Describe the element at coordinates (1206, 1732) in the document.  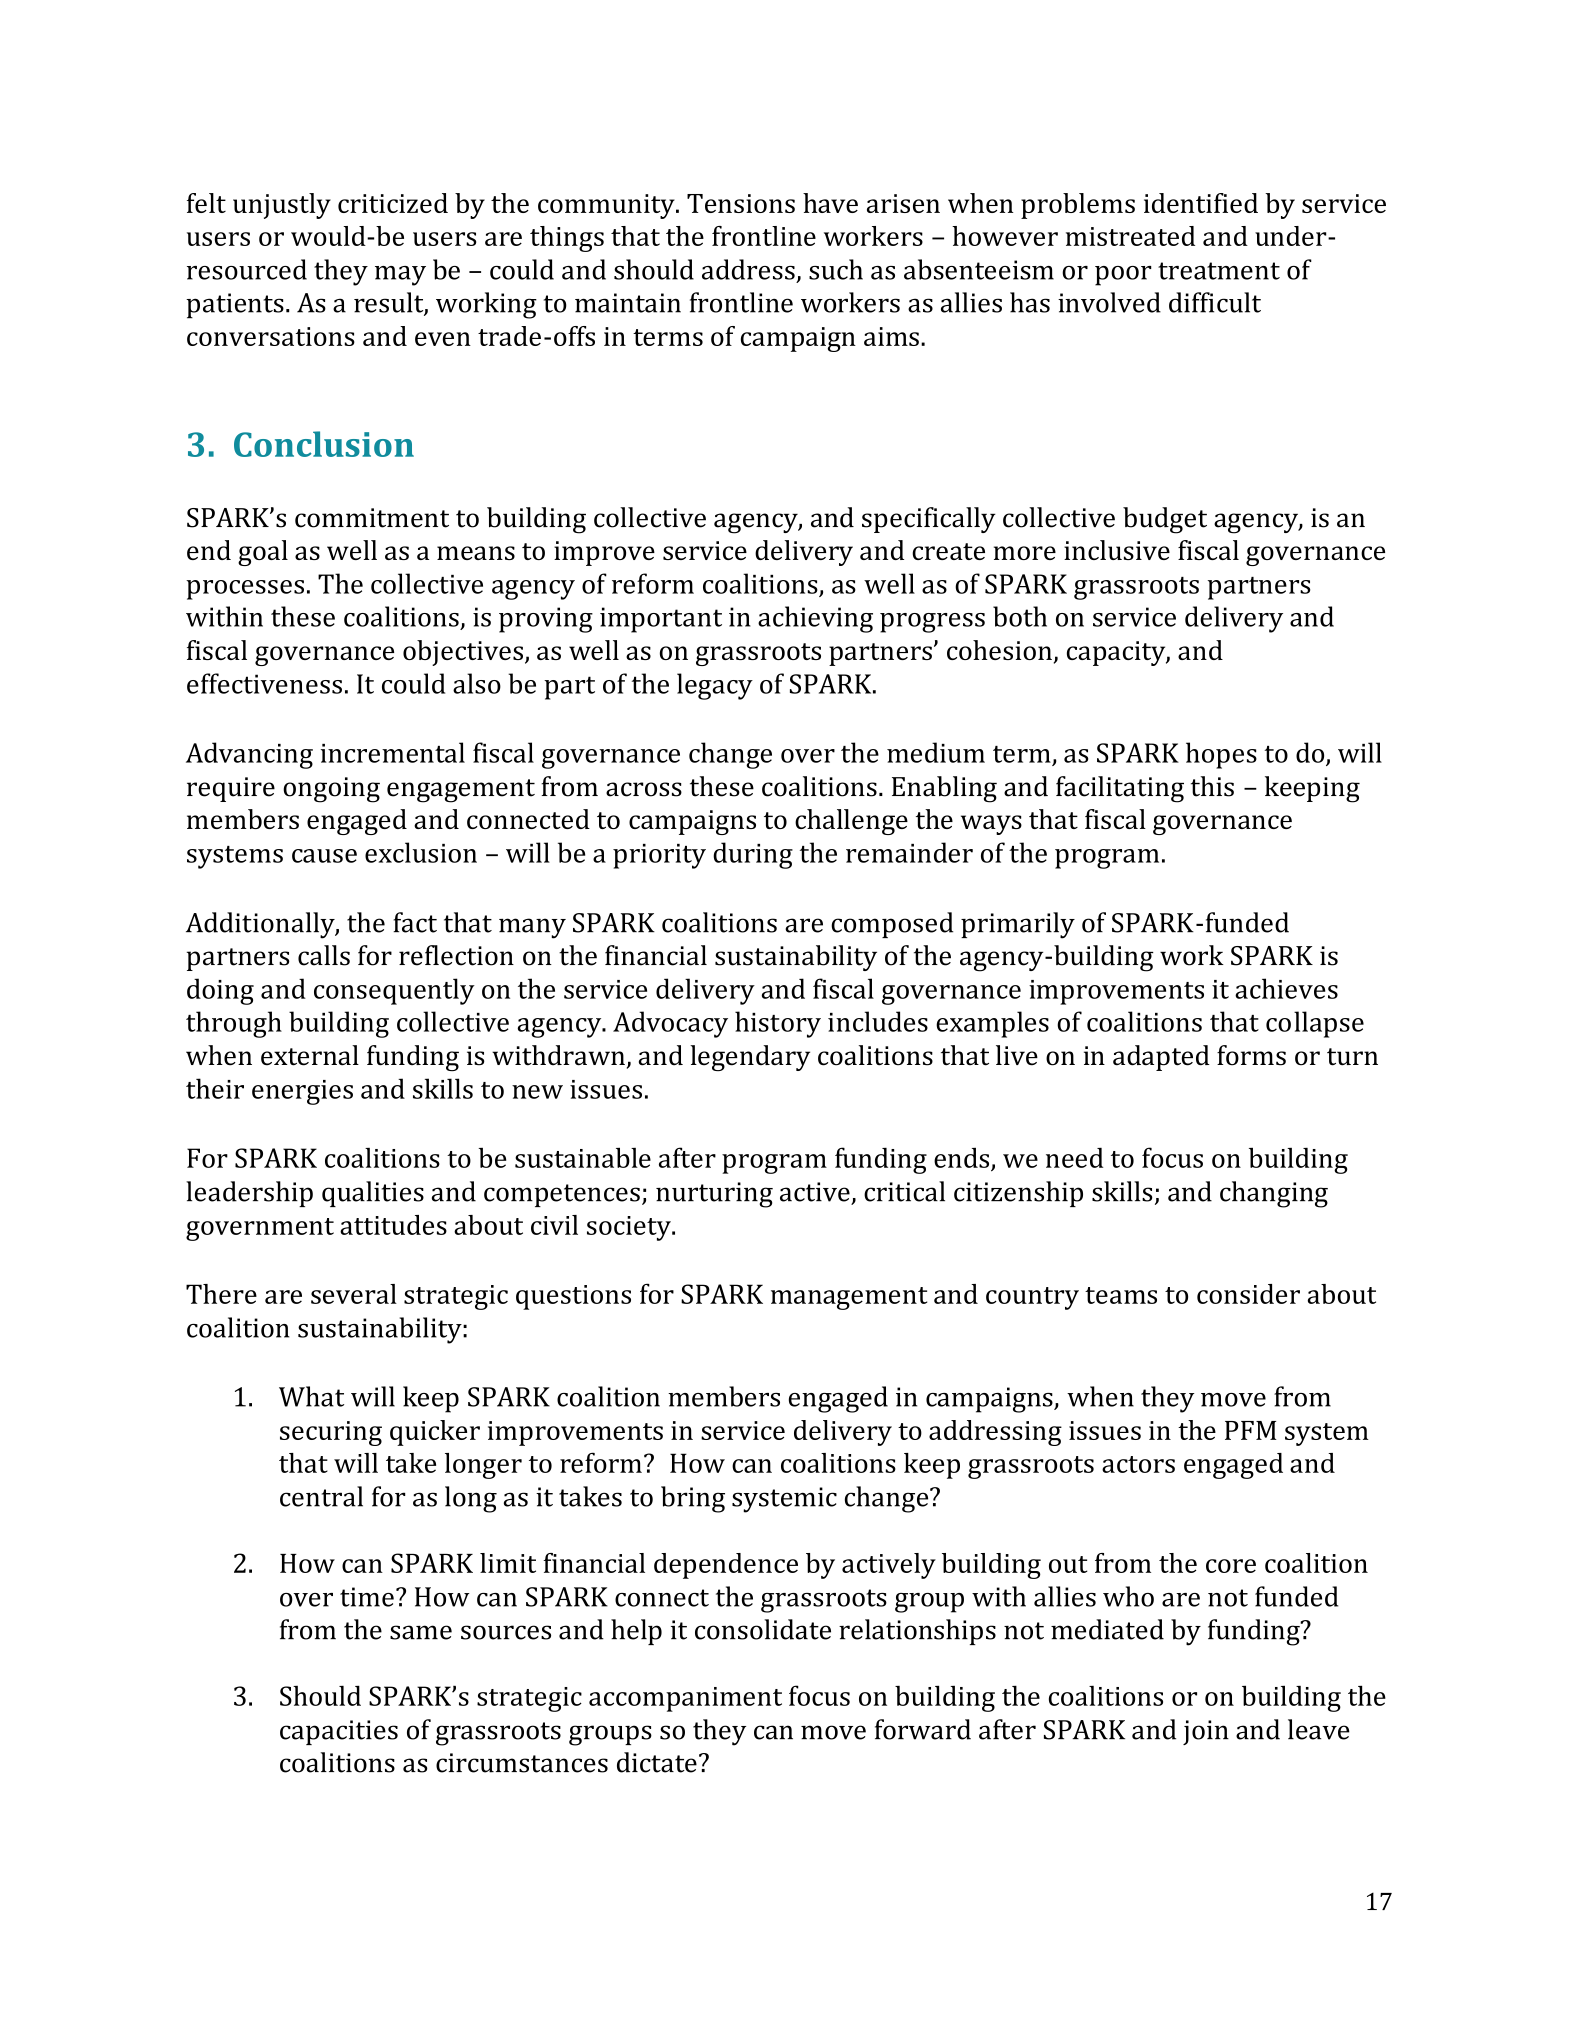
I see `join` at that location.
